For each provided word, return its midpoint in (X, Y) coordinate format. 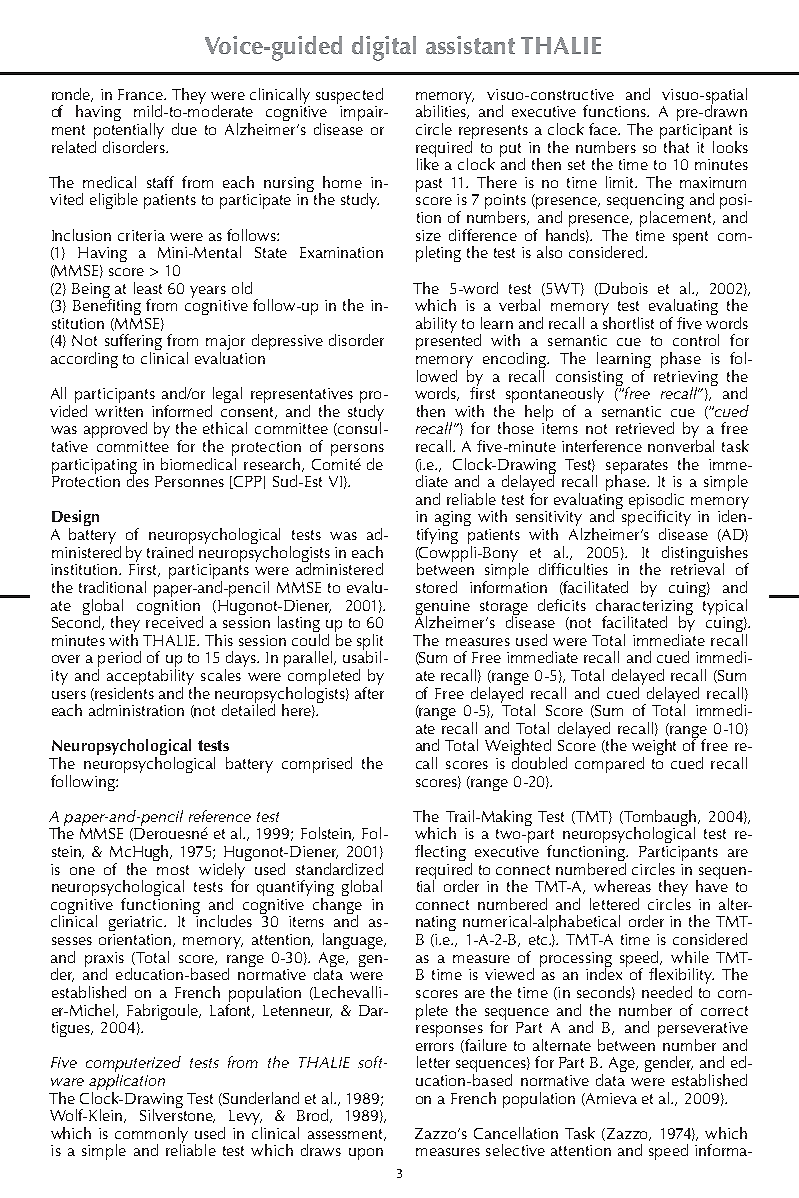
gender (669, 1064)
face (604, 129)
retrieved (645, 428)
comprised (317, 765)
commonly (151, 1136)
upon (366, 1154)
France (141, 94)
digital (384, 48)
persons (357, 451)
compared (609, 765)
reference (220, 816)
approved (115, 430)
